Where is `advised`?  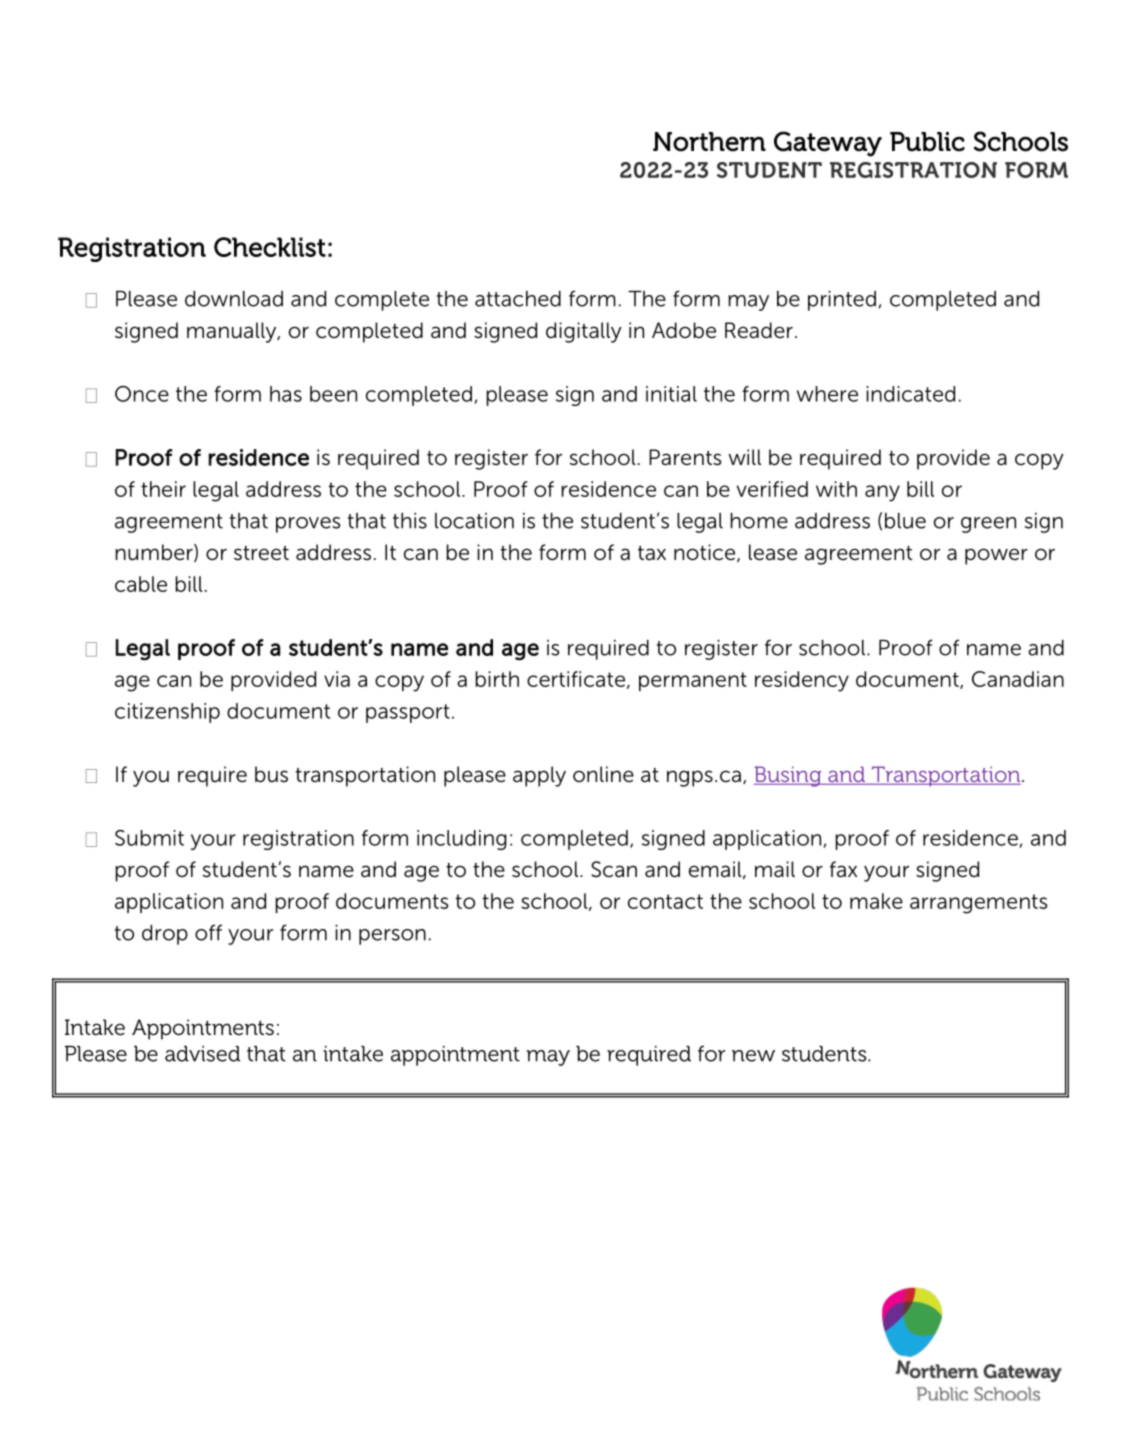
advised is located at coordinates (202, 1054).
